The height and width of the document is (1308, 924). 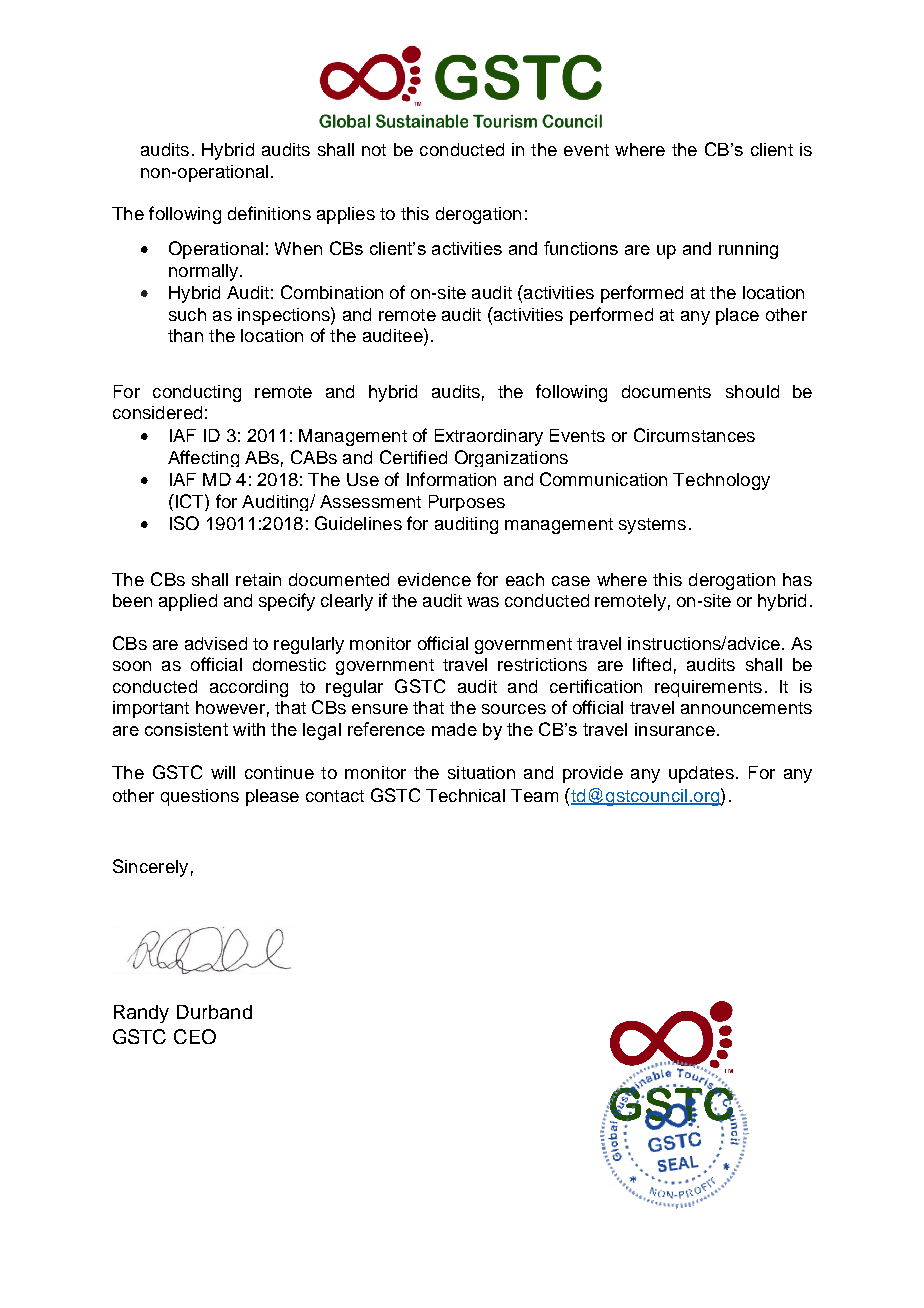 What do you see at coordinates (186, 729) in the document?
I see `consistent` at bounding box center [186, 729].
